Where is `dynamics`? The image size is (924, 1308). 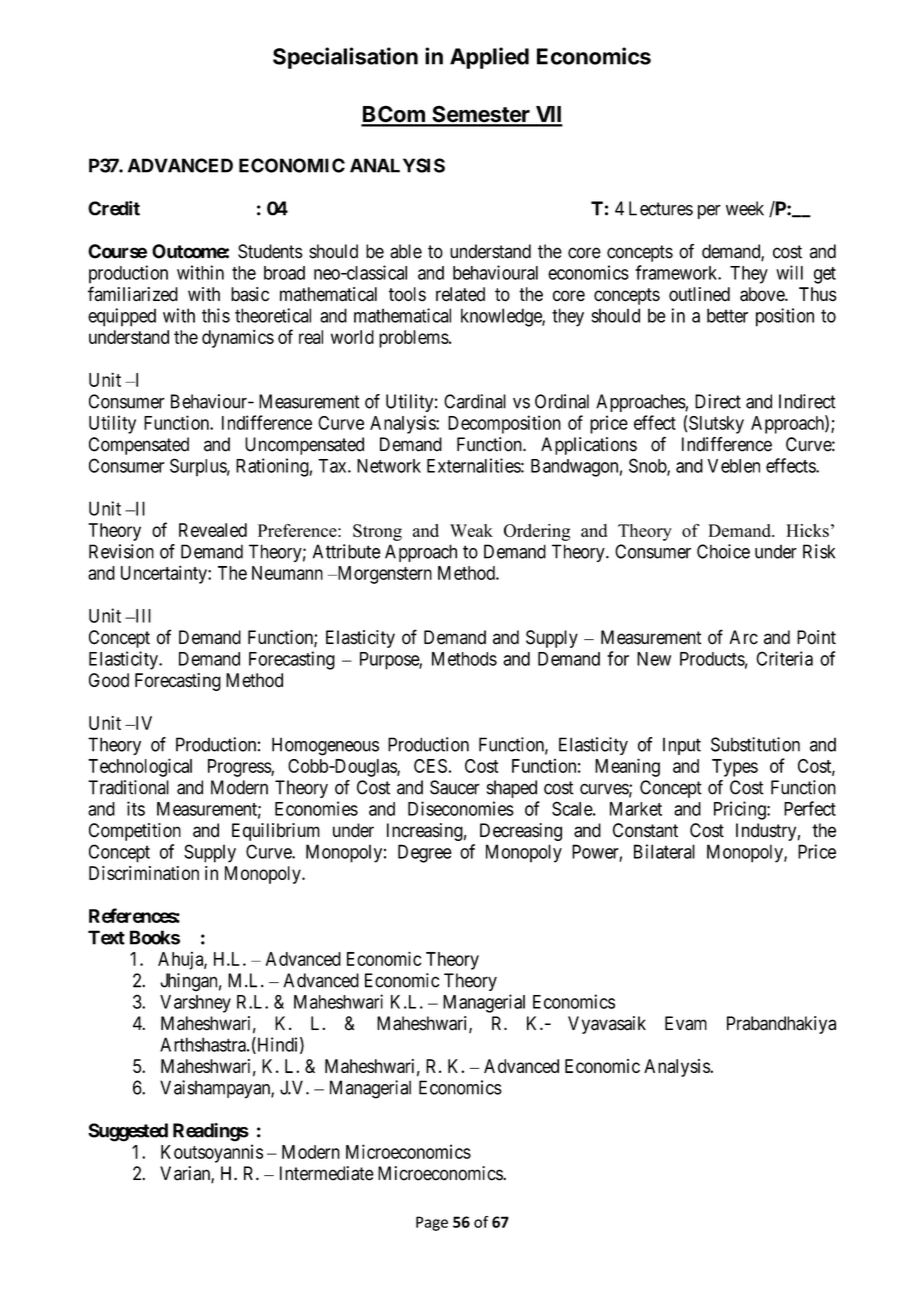
dynamics is located at coordinates (238, 339).
